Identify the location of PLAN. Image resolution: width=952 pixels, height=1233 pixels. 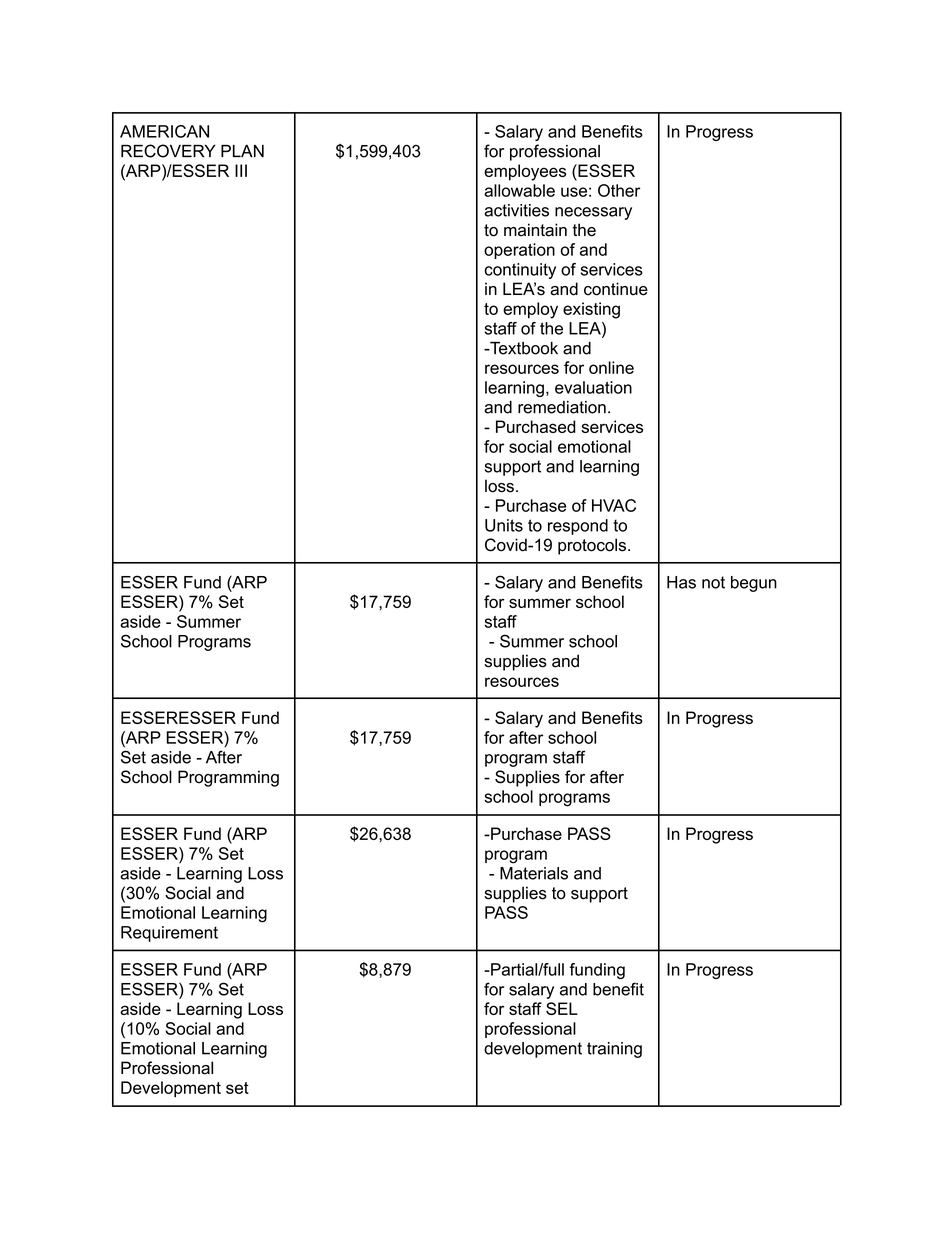
(242, 151).
